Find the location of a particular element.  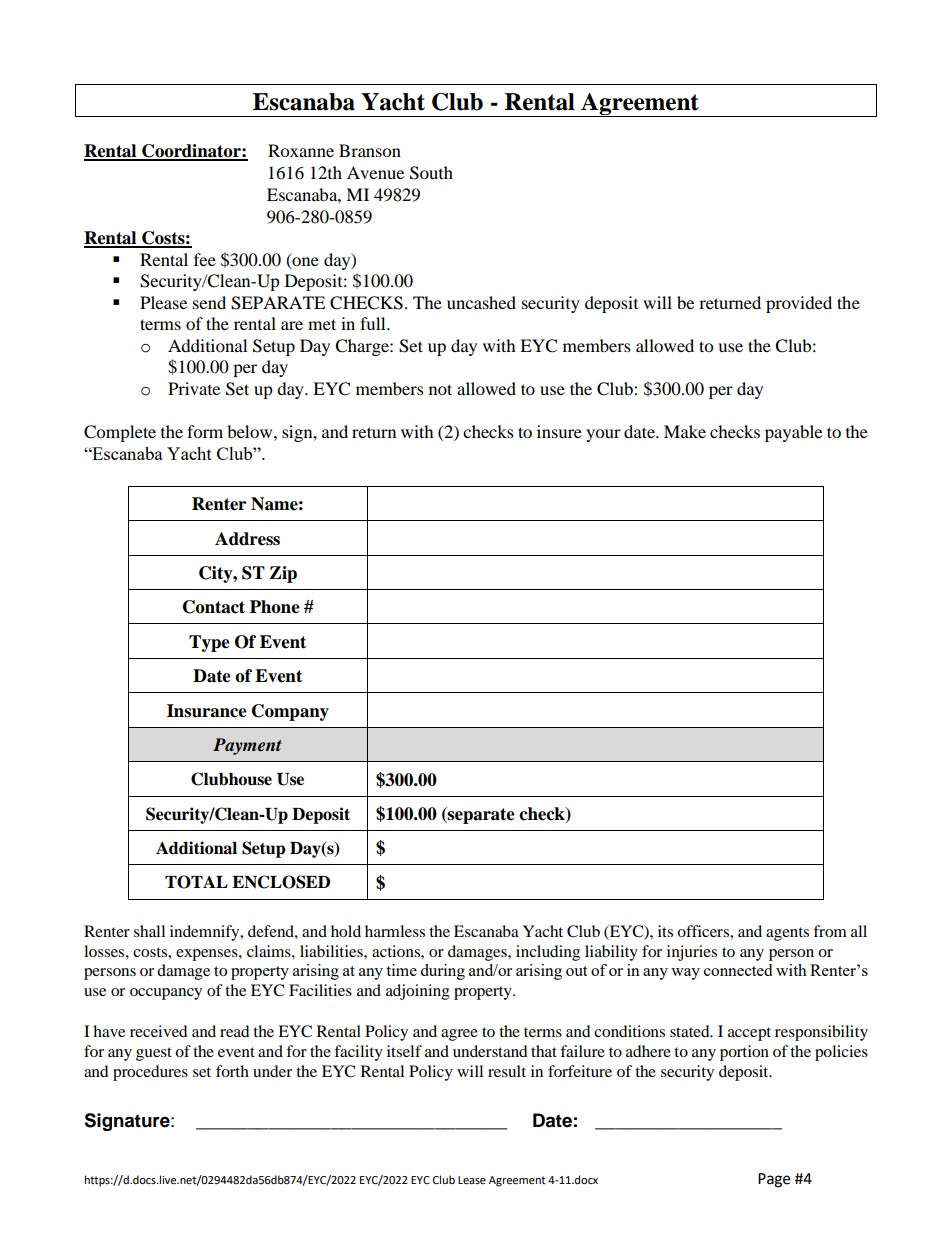

fee is located at coordinates (205, 259).
